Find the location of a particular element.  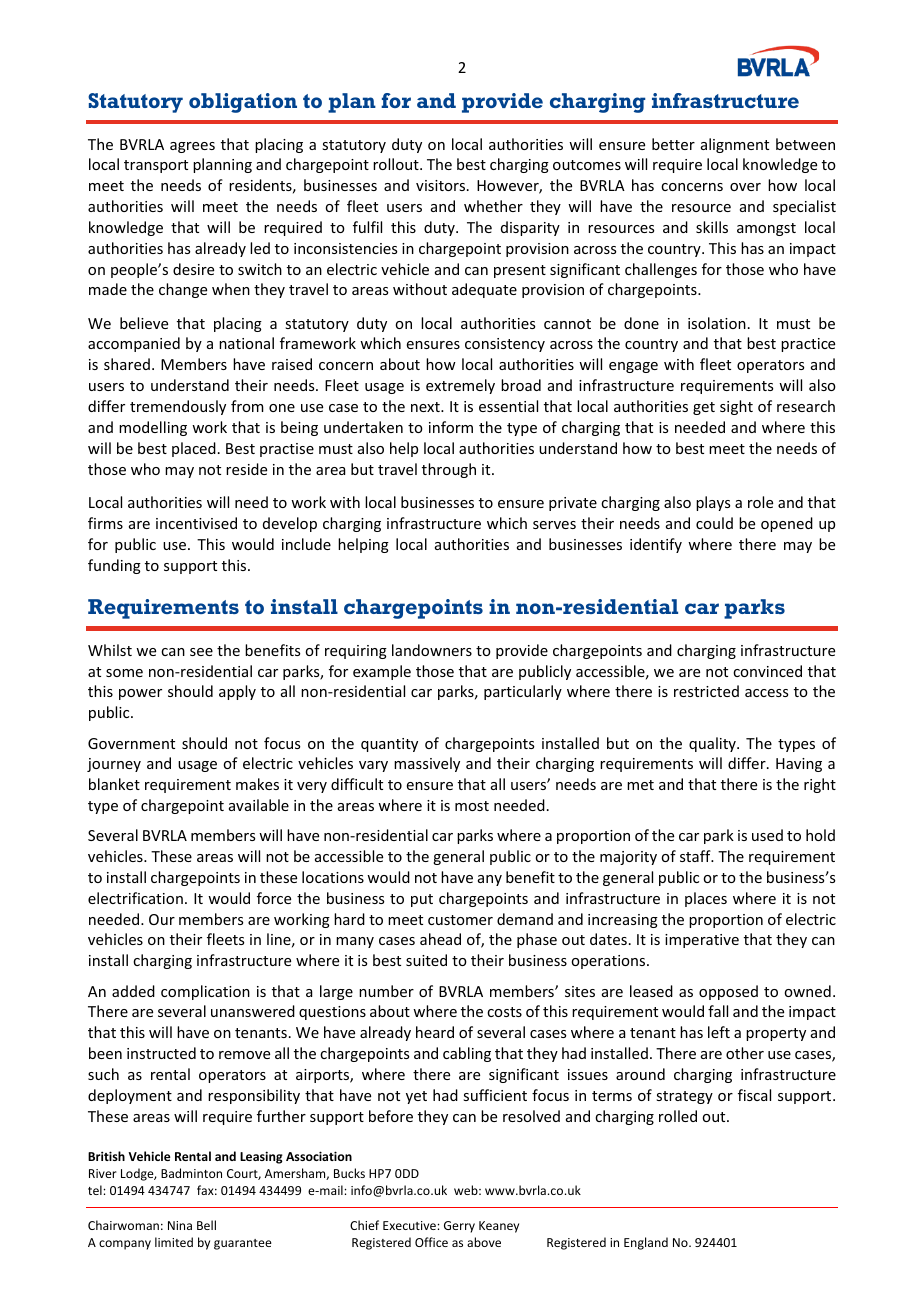

plays is located at coordinates (713, 503).
